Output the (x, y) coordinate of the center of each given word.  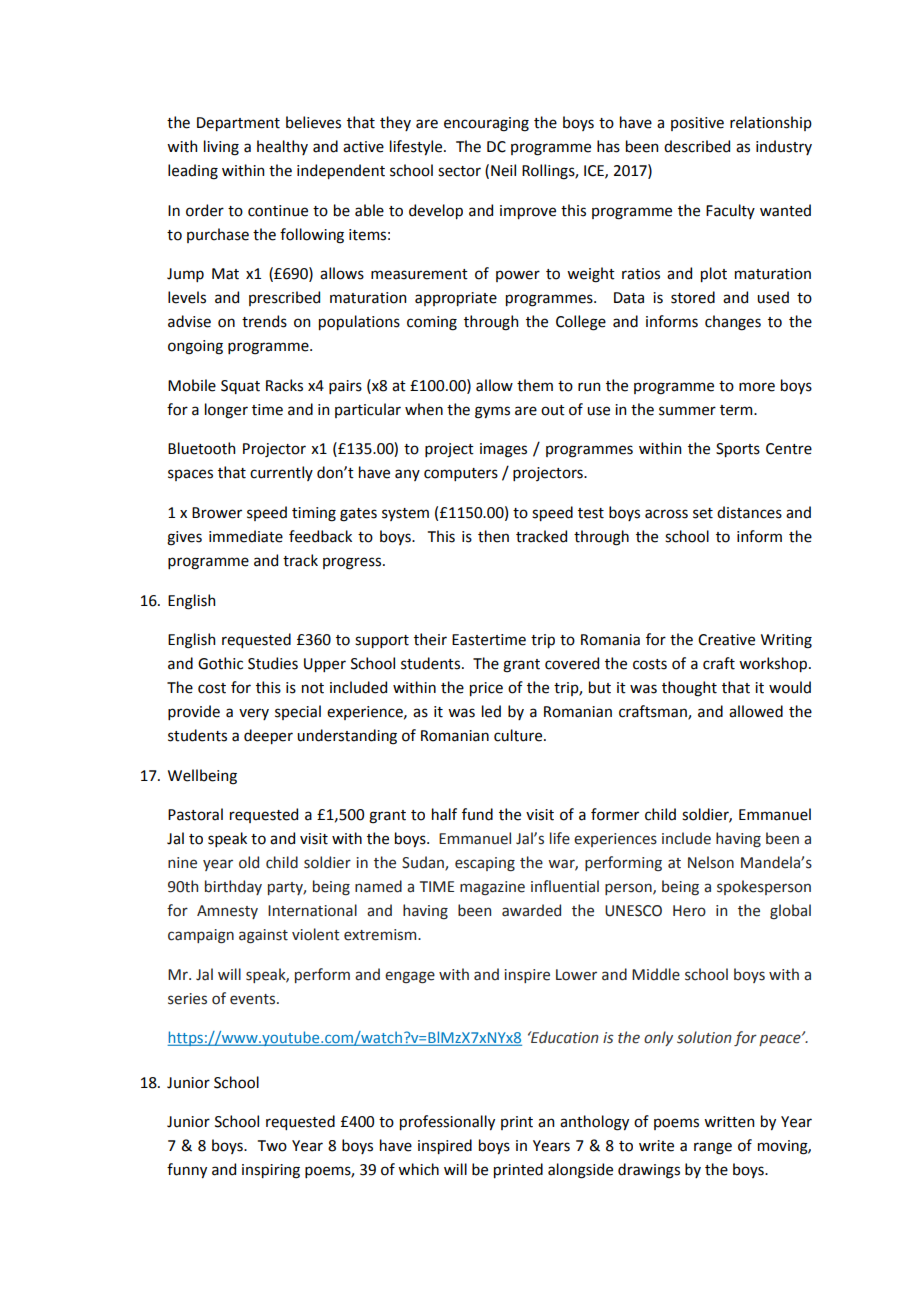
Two (272, 1146)
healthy (282, 147)
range (713, 1148)
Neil (503, 170)
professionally (447, 1122)
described (697, 146)
